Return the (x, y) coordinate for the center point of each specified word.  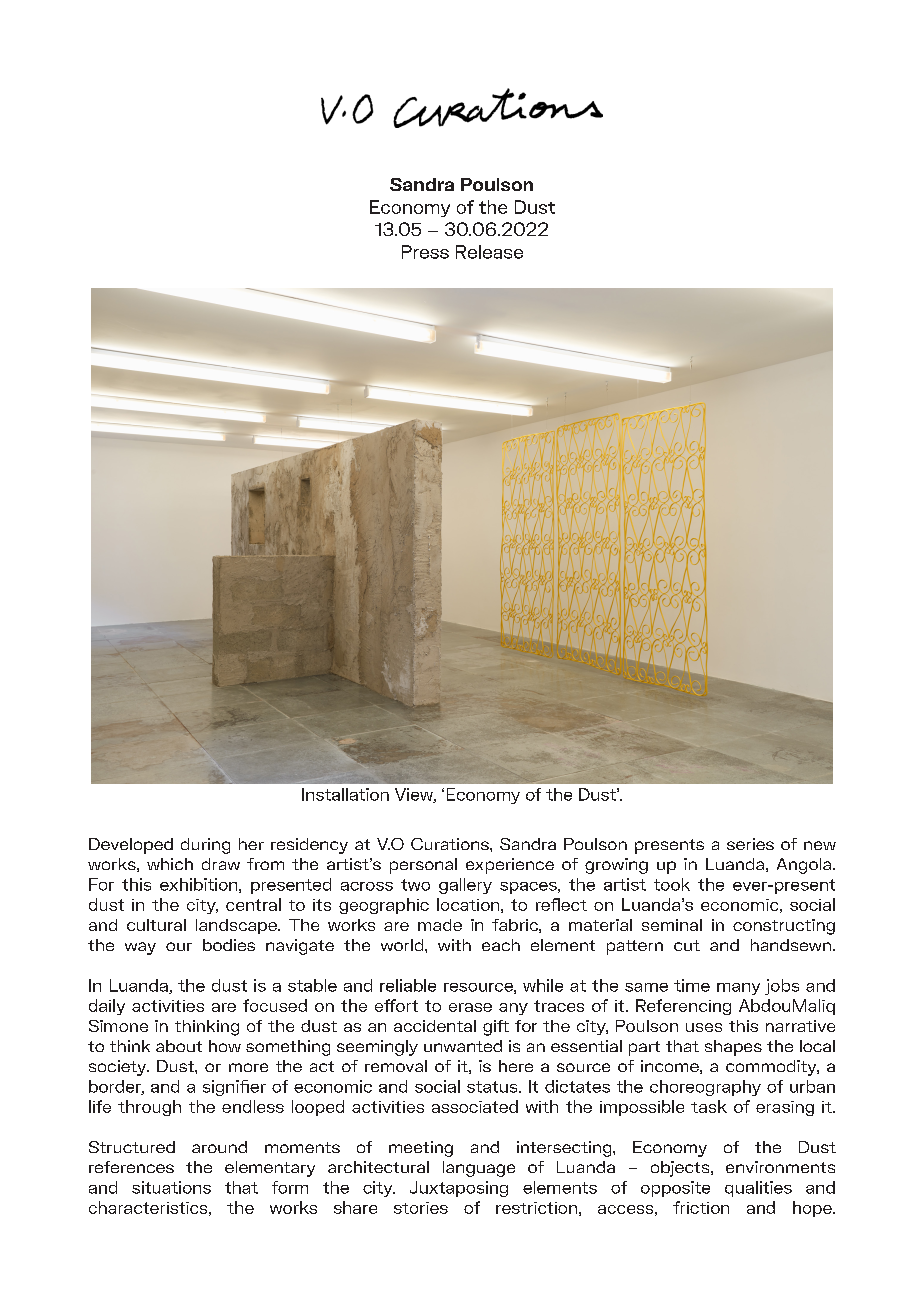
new (820, 845)
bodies (229, 945)
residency (309, 846)
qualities (758, 1189)
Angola (805, 866)
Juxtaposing (459, 1189)
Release (489, 252)
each (501, 945)
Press (425, 252)
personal (423, 866)
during (205, 846)
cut (687, 945)
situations (171, 1187)
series (750, 844)
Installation (345, 794)
